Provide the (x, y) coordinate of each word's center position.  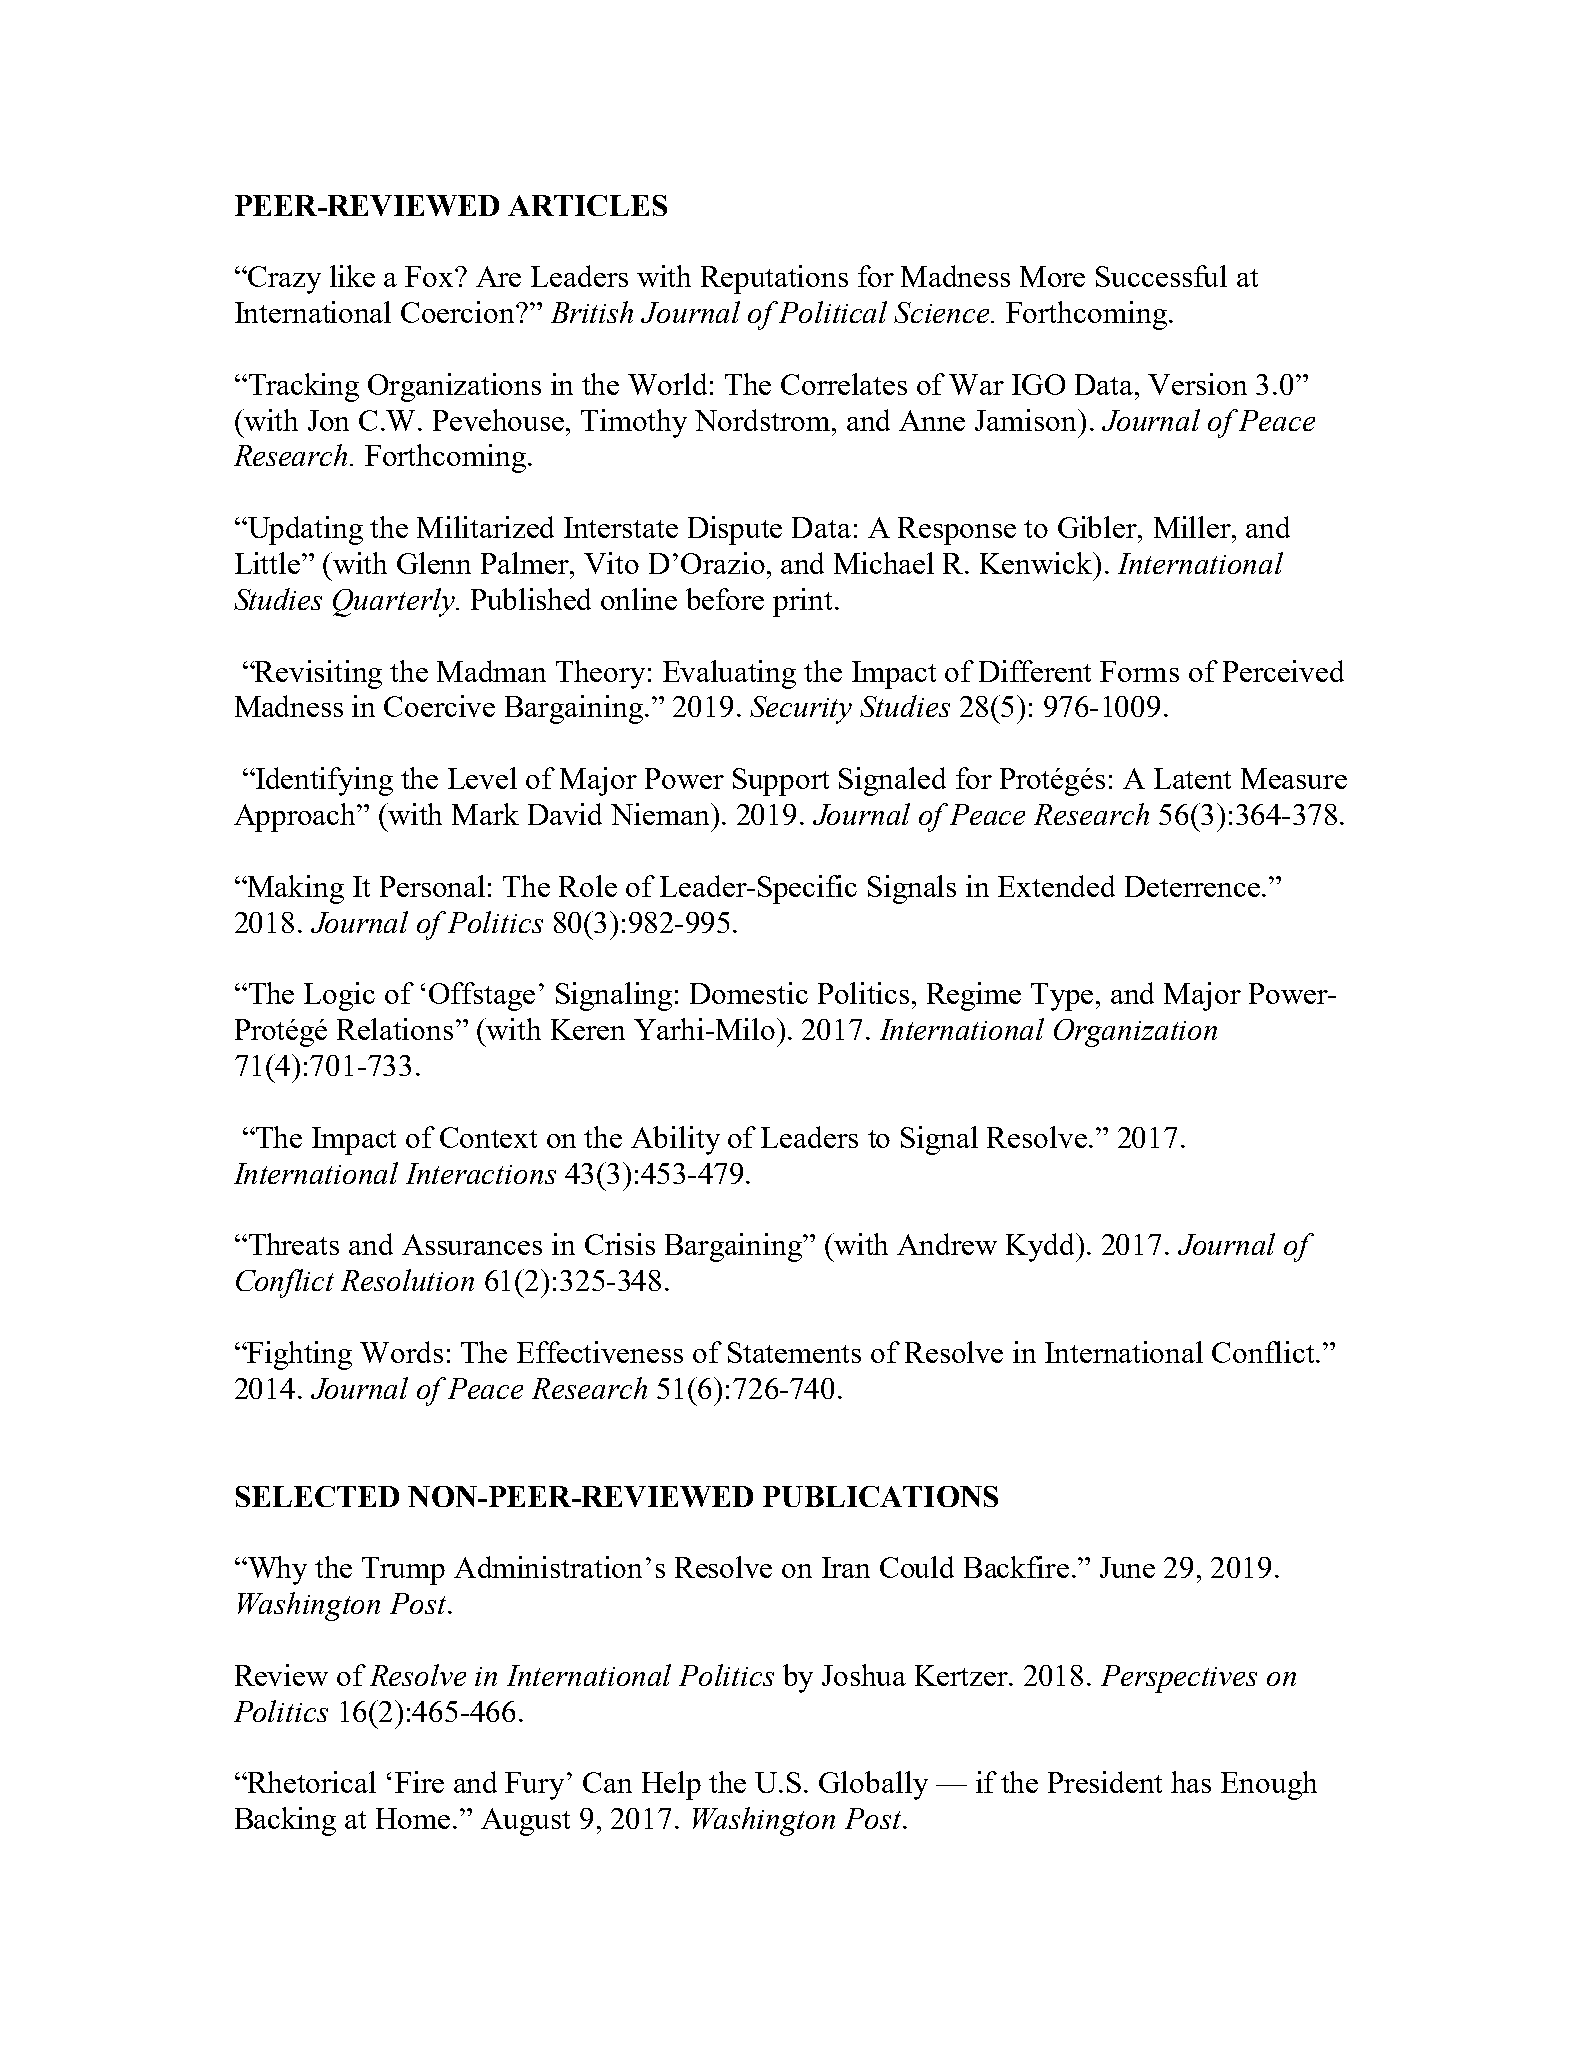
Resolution (407, 1280)
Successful (1161, 276)
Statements (794, 1352)
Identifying (323, 781)
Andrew (947, 1244)
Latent (1192, 778)
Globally (873, 1785)
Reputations (774, 279)
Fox (430, 276)
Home (413, 1818)
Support (781, 782)
